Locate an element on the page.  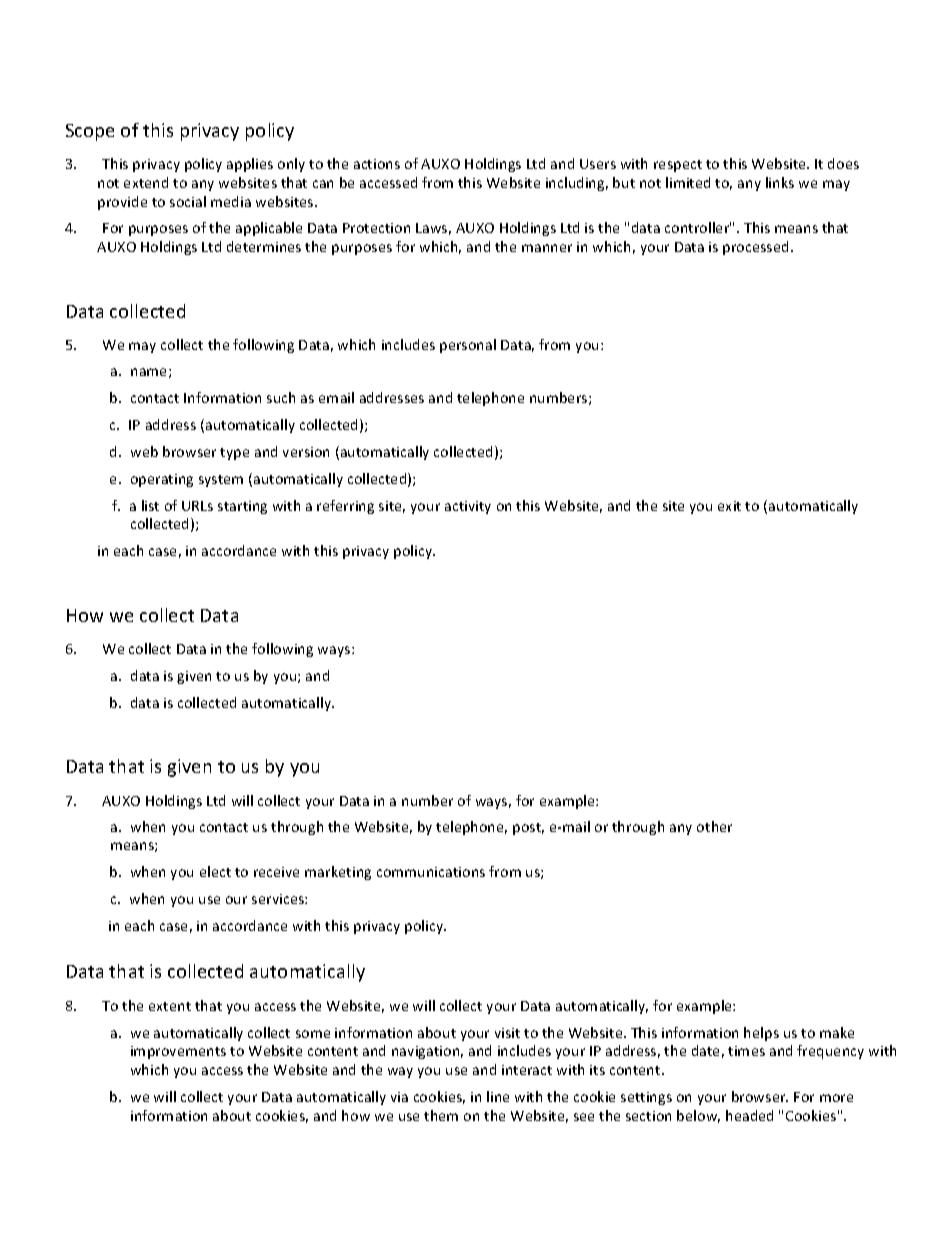
improvements is located at coordinates (178, 1052).
